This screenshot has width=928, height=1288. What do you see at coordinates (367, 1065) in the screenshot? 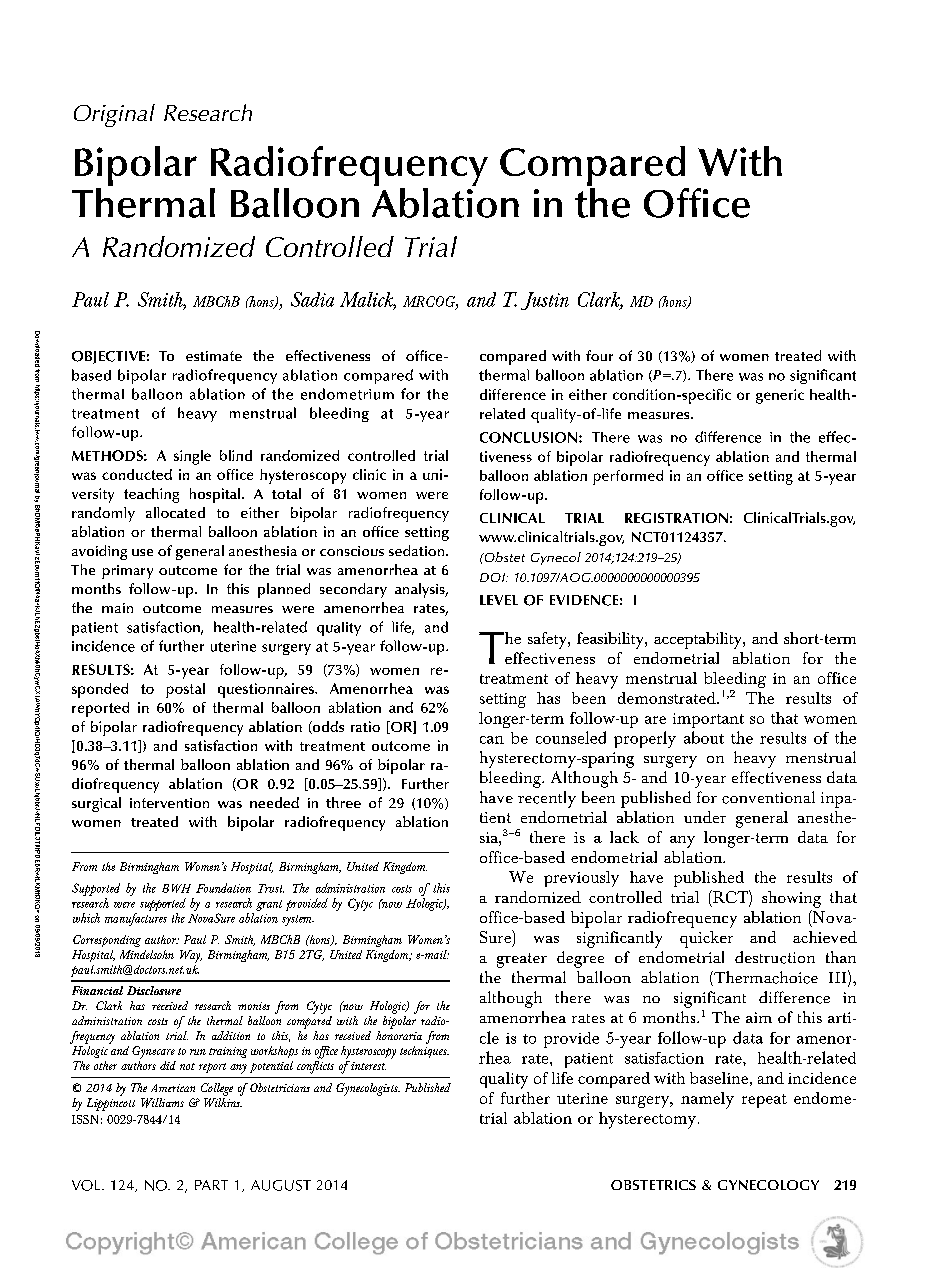
I see `interest` at bounding box center [367, 1065].
